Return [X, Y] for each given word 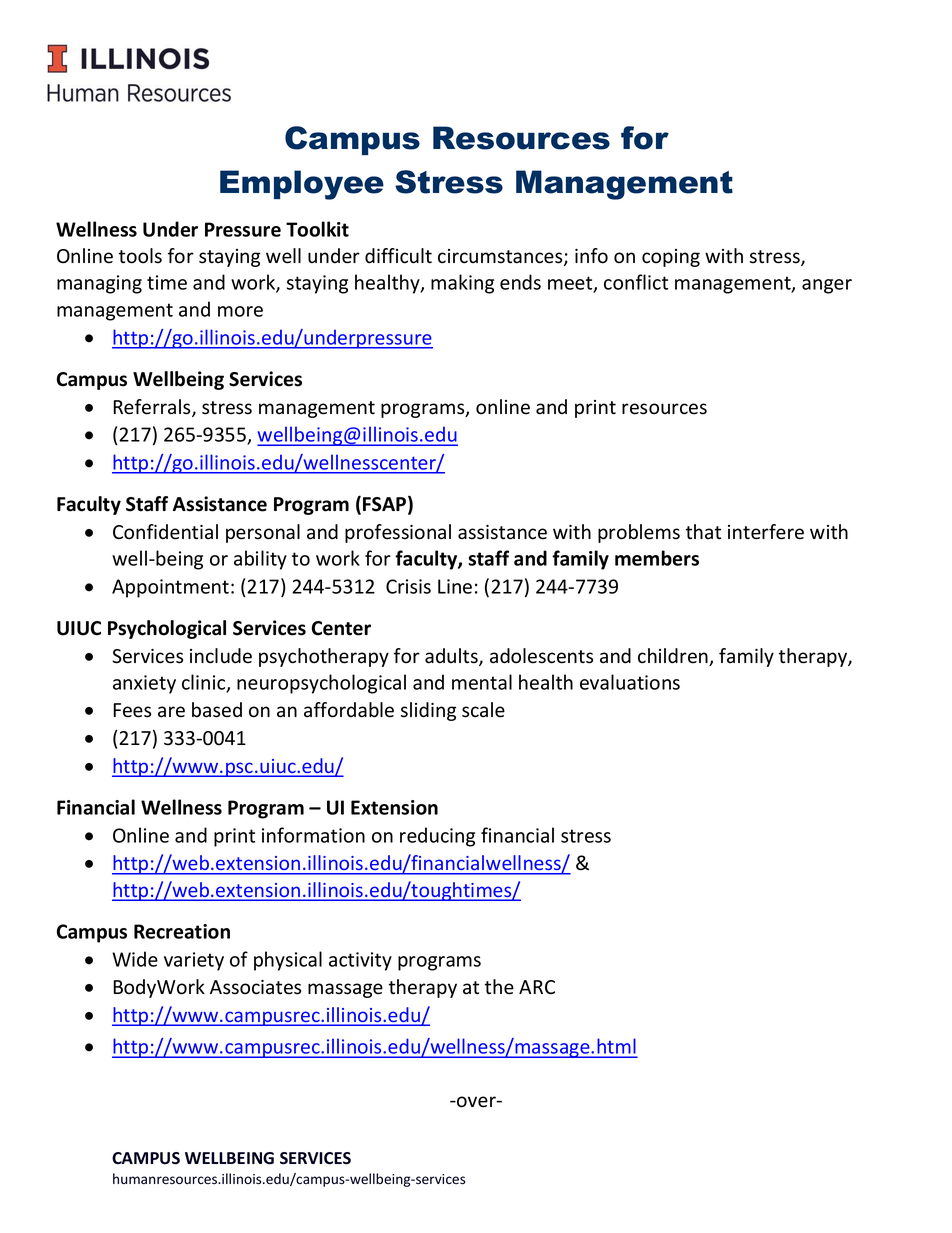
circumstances [501, 257]
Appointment [170, 588]
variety [194, 961]
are [171, 712]
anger [827, 286]
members [657, 558]
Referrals [153, 408]
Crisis [408, 586]
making [462, 284]
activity [360, 961]
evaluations [630, 682]
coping [671, 258]
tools [140, 256]
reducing [437, 837]
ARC [537, 987]
